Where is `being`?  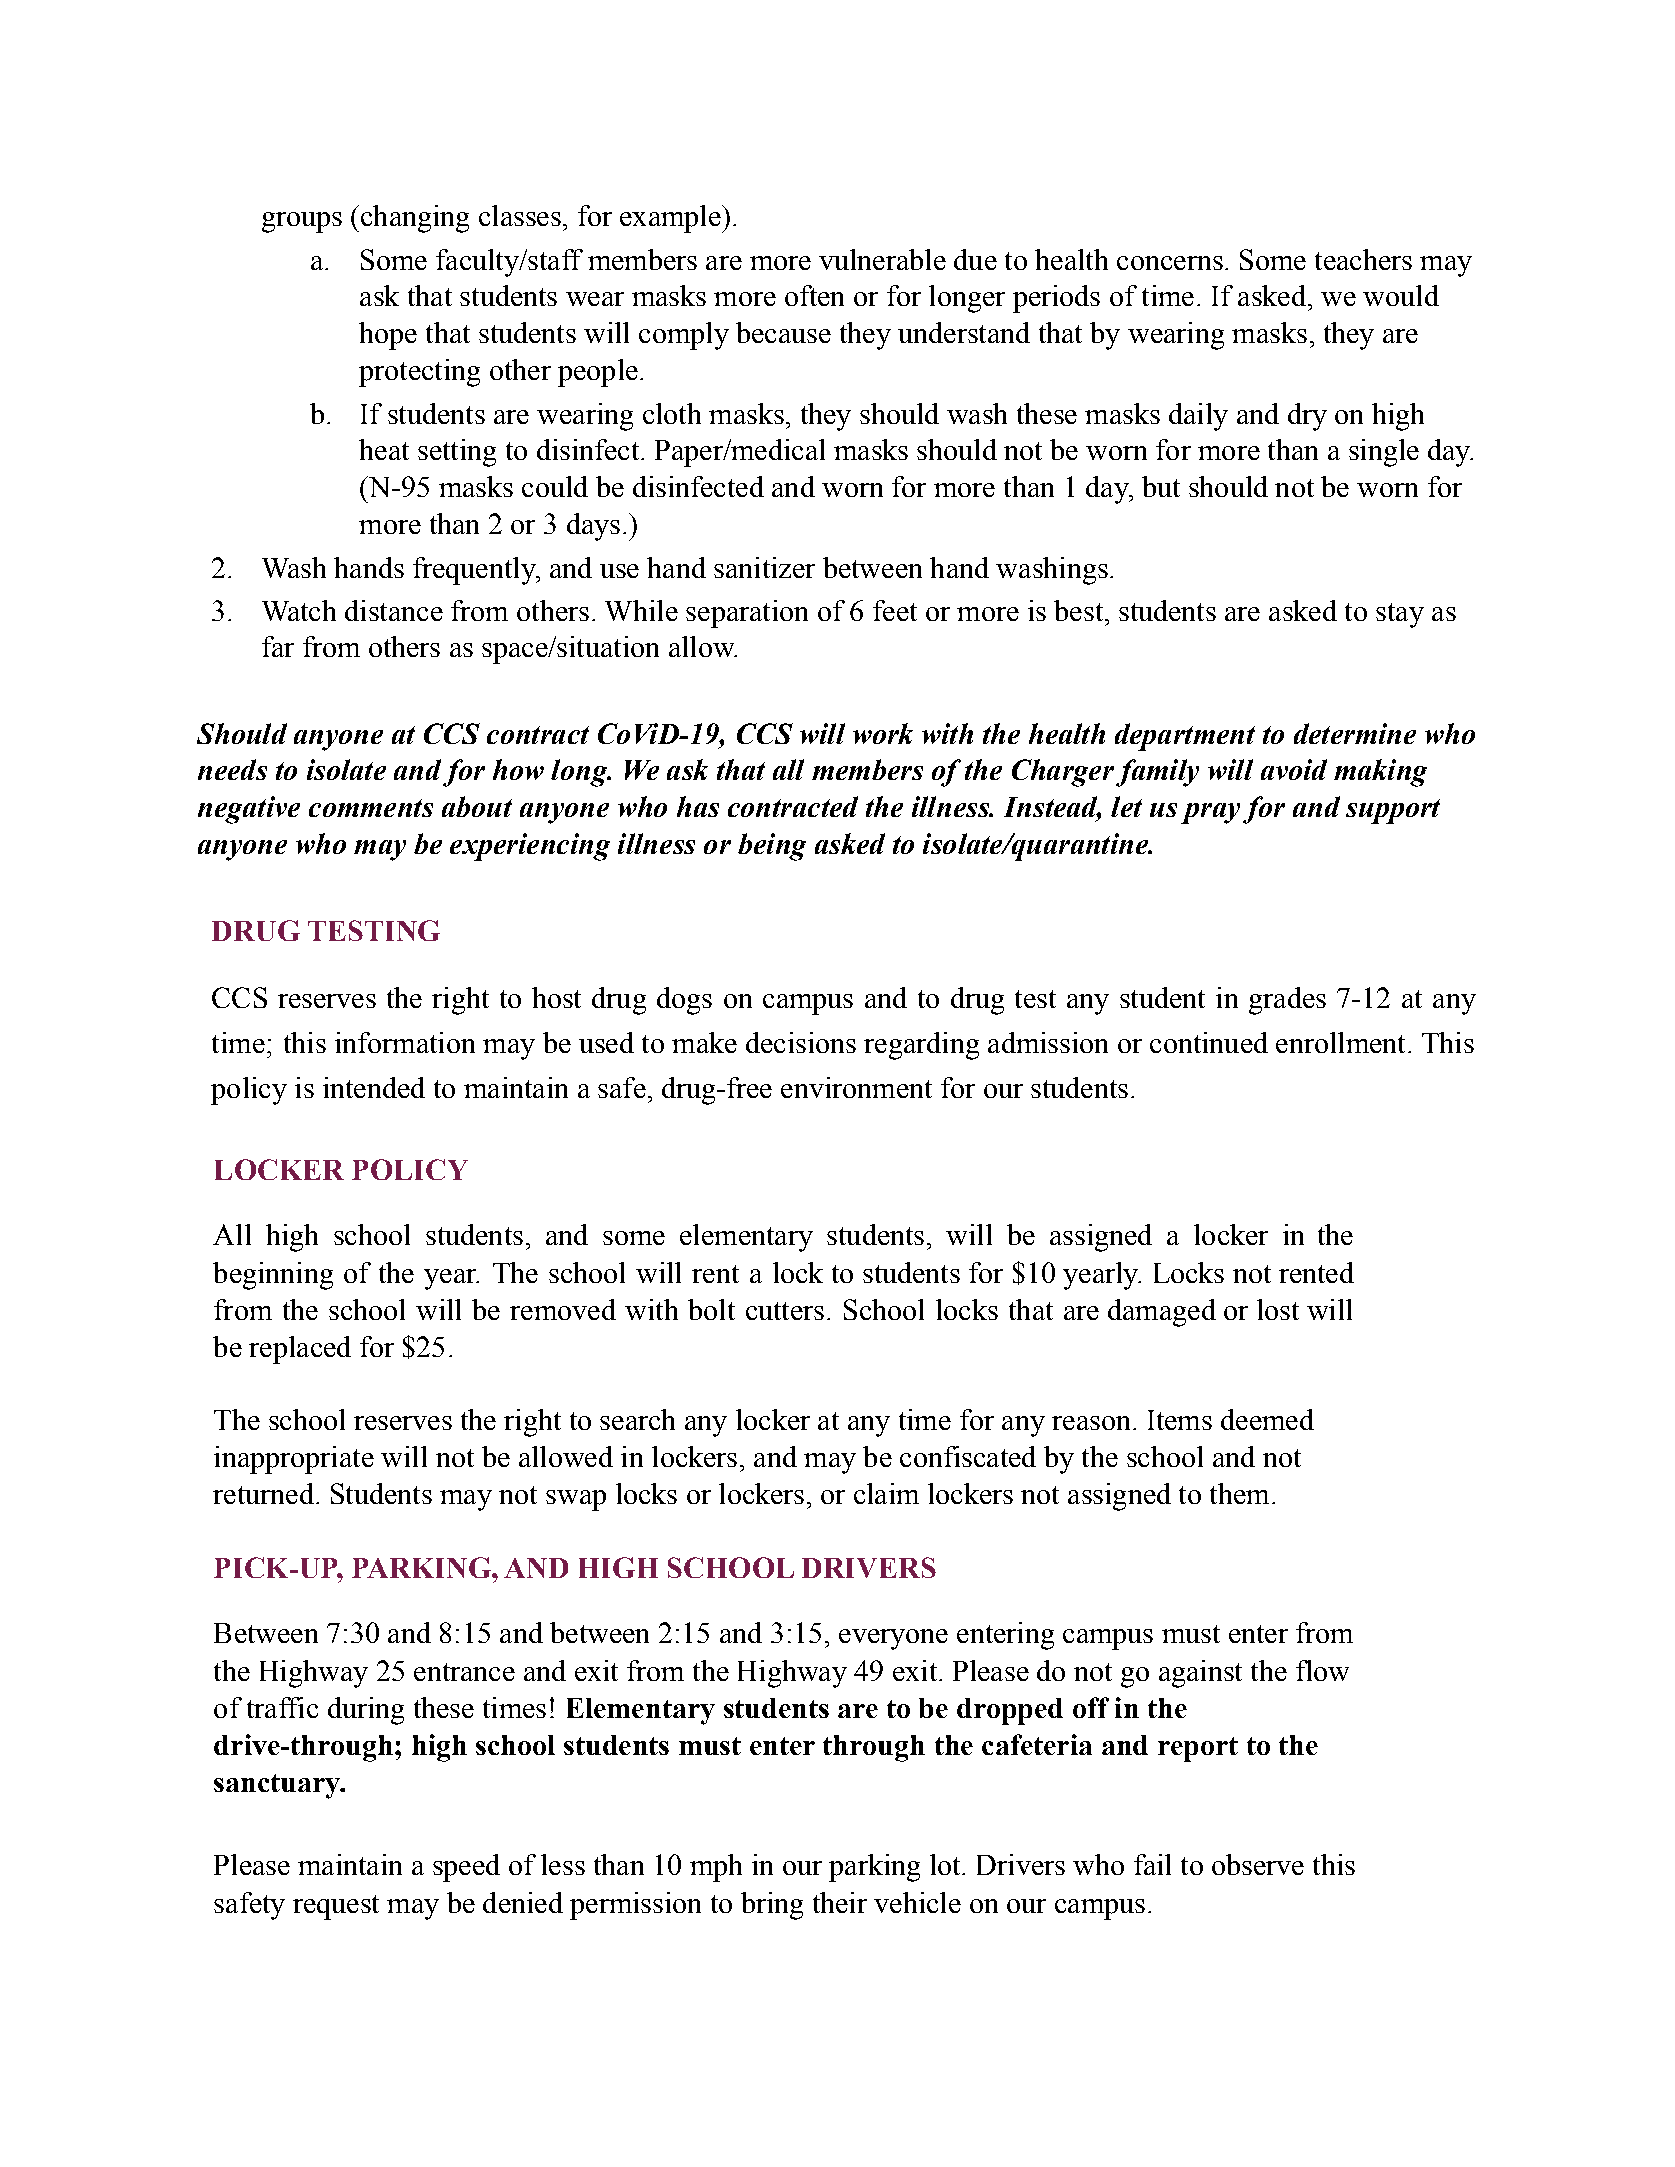 being is located at coordinates (772, 847).
